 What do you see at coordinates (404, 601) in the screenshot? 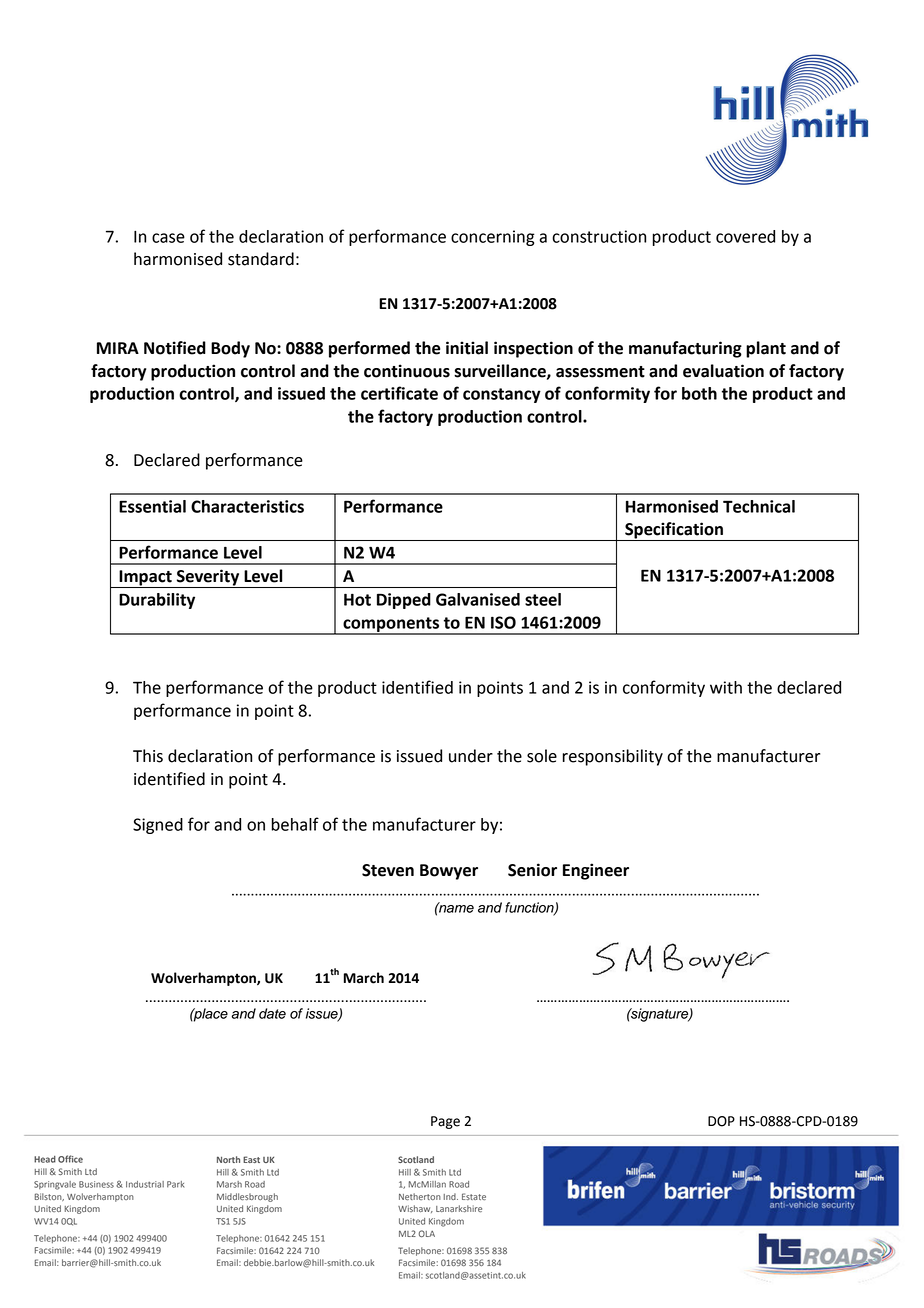
I see `Dipped` at bounding box center [404, 601].
